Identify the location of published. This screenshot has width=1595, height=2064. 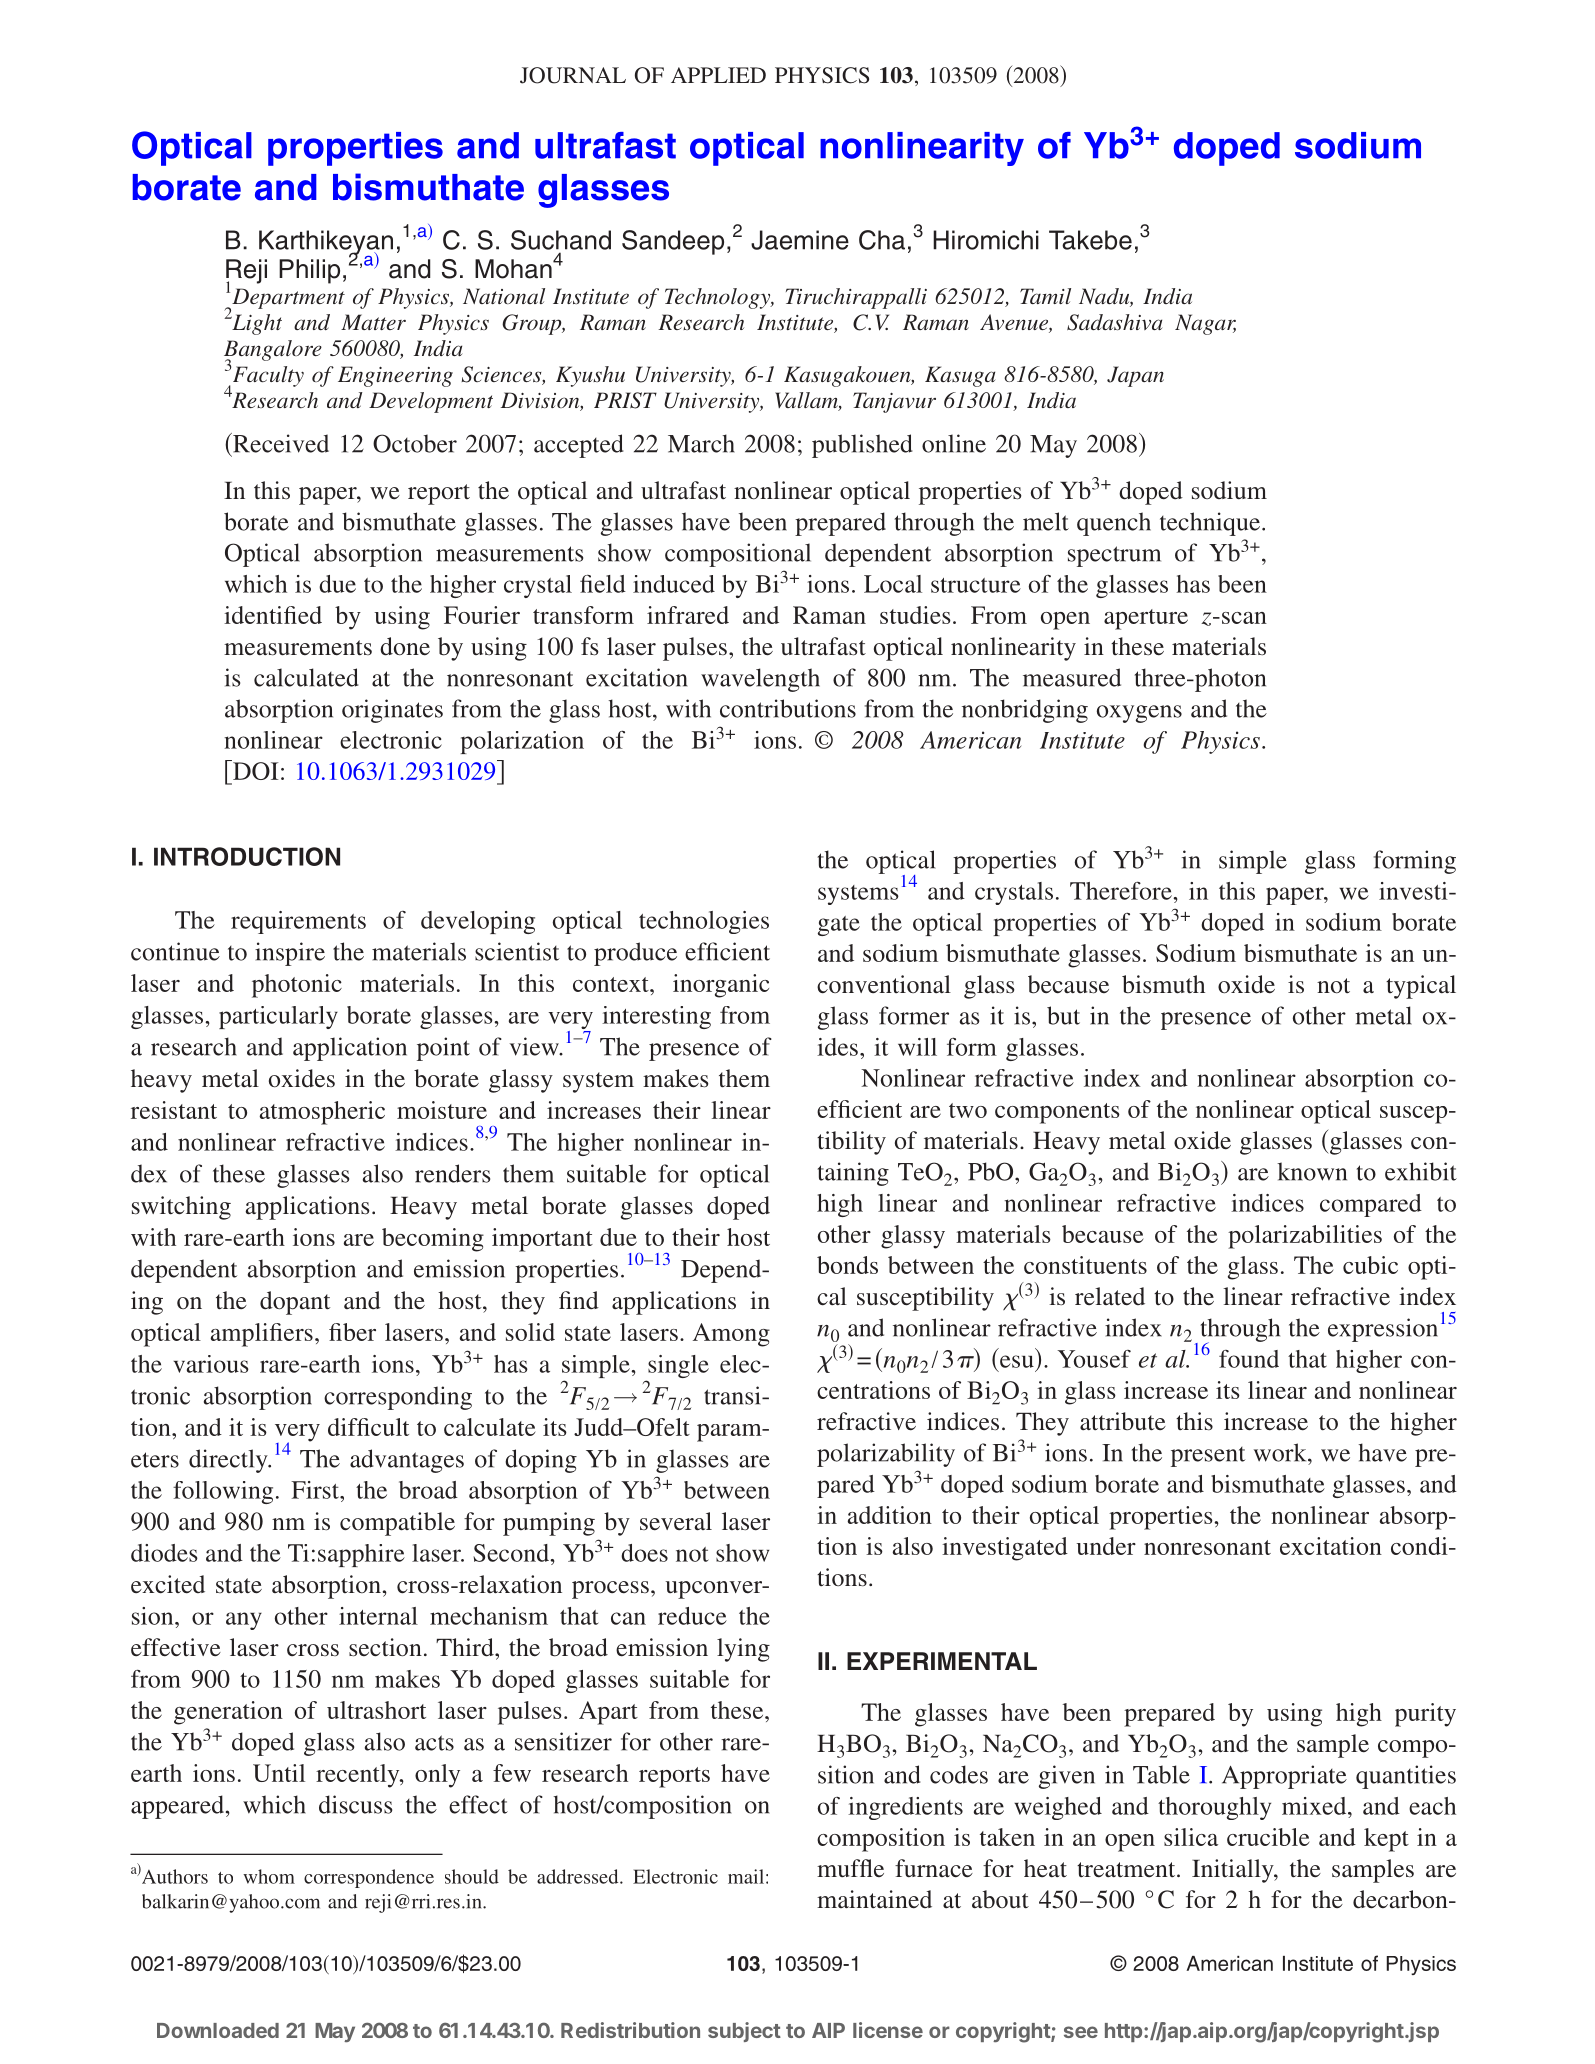
(862, 446).
